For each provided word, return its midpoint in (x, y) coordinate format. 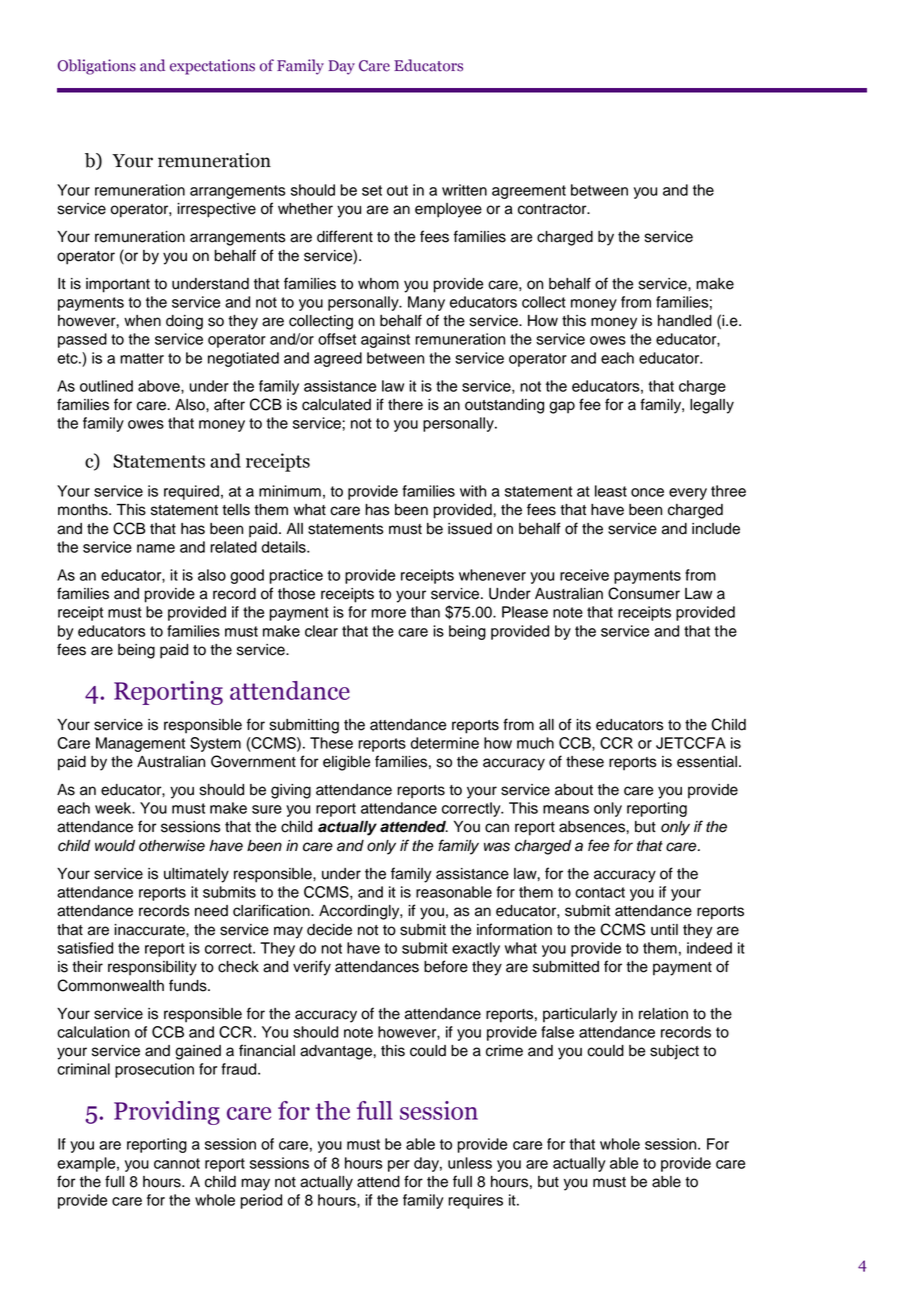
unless (470, 1163)
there (405, 405)
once (647, 492)
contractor (553, 209)
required (191, 492)
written (464, 190)
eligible (346, 763)
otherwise (172, 846)
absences (593, 827)
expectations (212, 67)
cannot (177, 1163)
